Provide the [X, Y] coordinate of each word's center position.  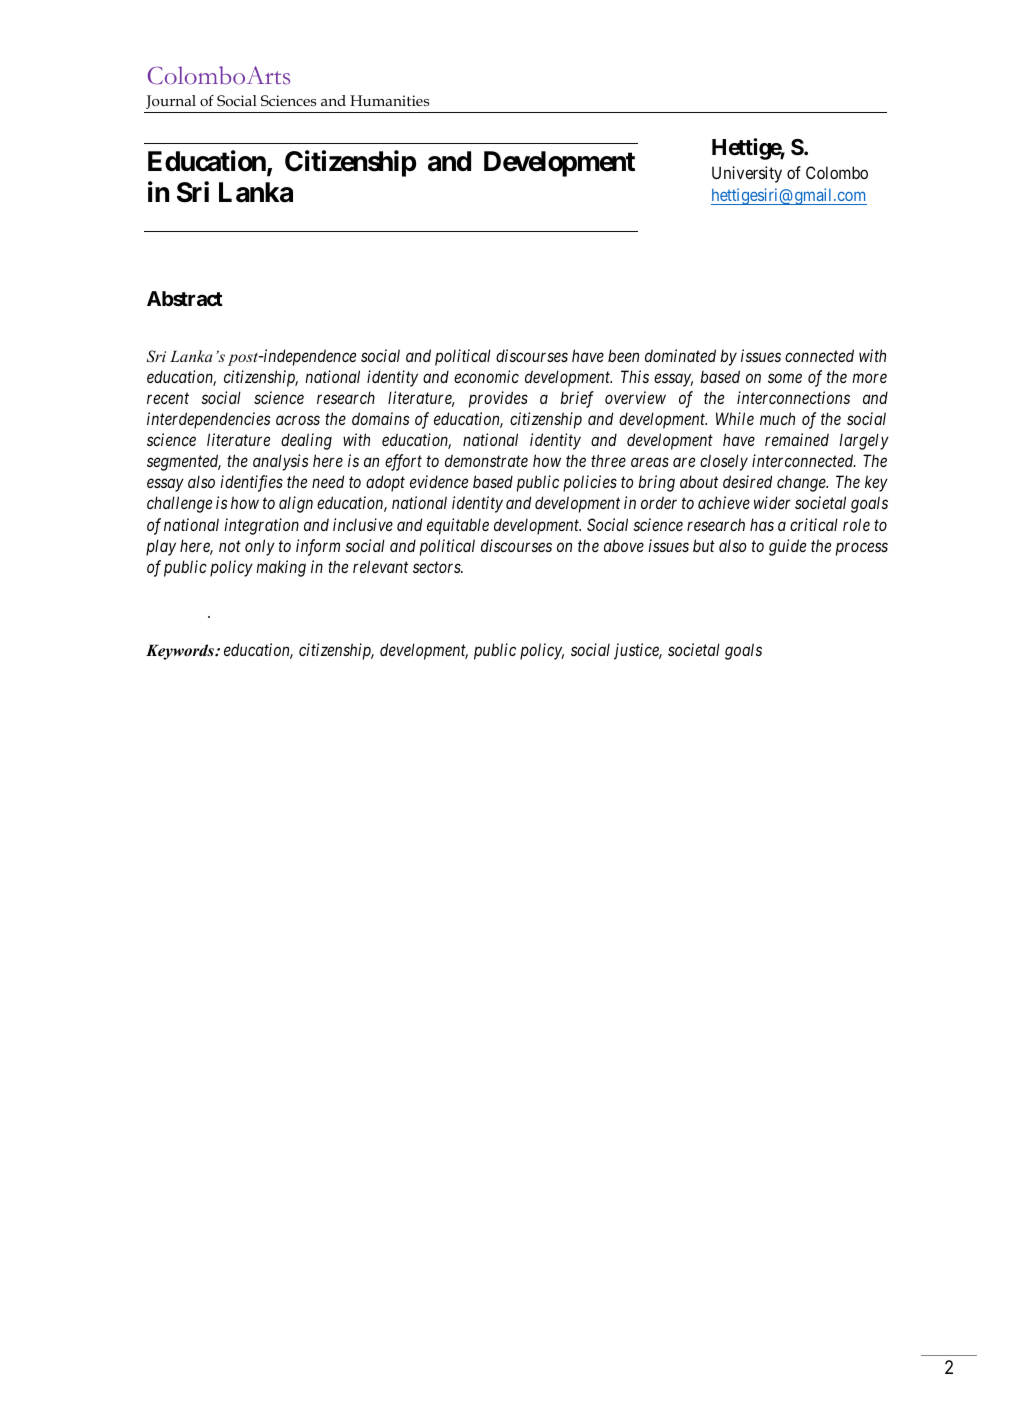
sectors [438, 567]
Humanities [389, 100]
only [260, 547]
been [623, 355]
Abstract [185, 298]
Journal [171, 102]
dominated [680, 355]
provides [498, 399]
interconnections [793, 397]
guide [787, 547]
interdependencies [208, 420]
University [747, 174]
